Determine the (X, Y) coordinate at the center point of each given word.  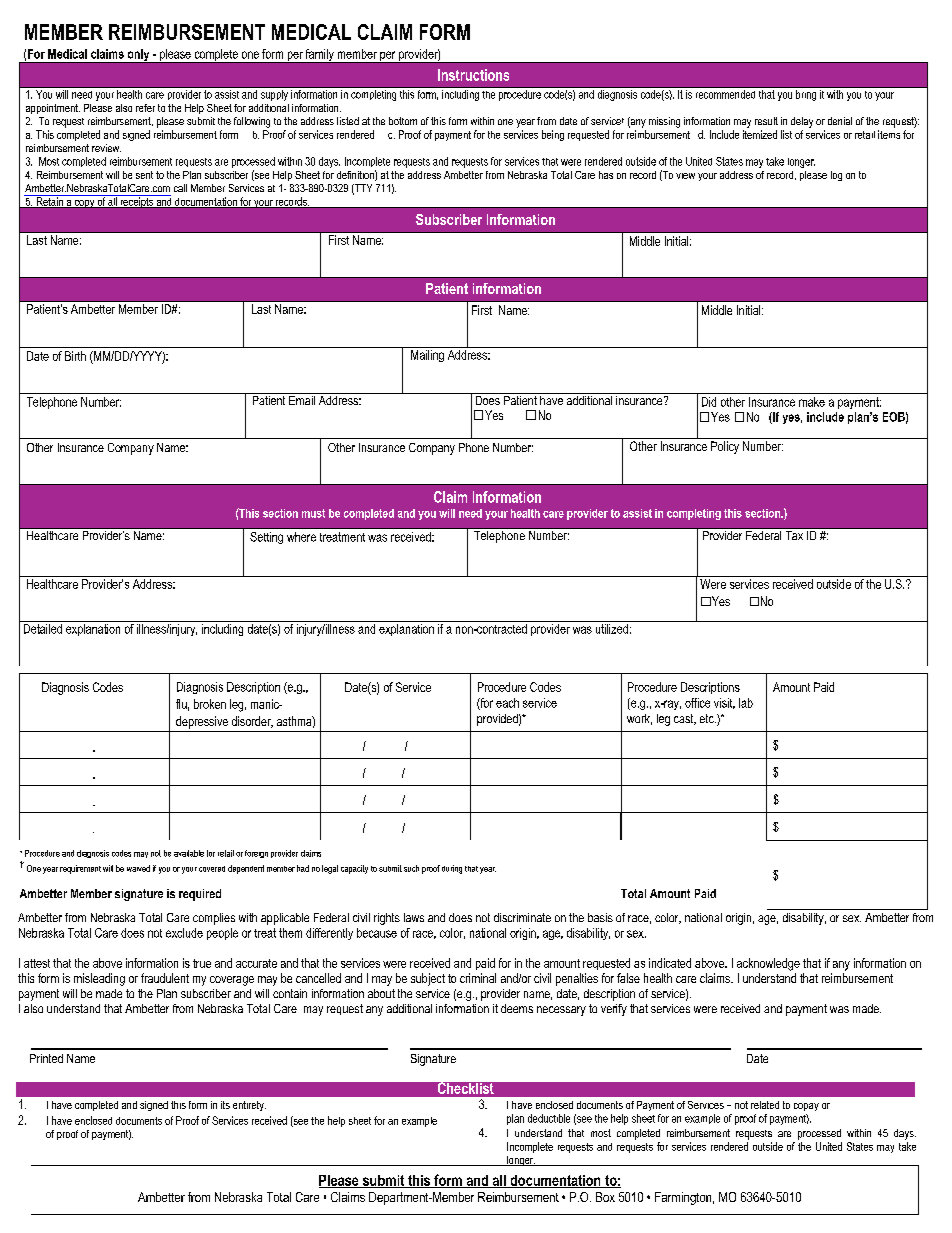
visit (724, 703)
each (507, 703)
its (225, 1105)
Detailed (43, 629)
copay (806, 1107)
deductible (549, 1118)
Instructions (473, 75)
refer (145, 108)
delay (802, 122)
